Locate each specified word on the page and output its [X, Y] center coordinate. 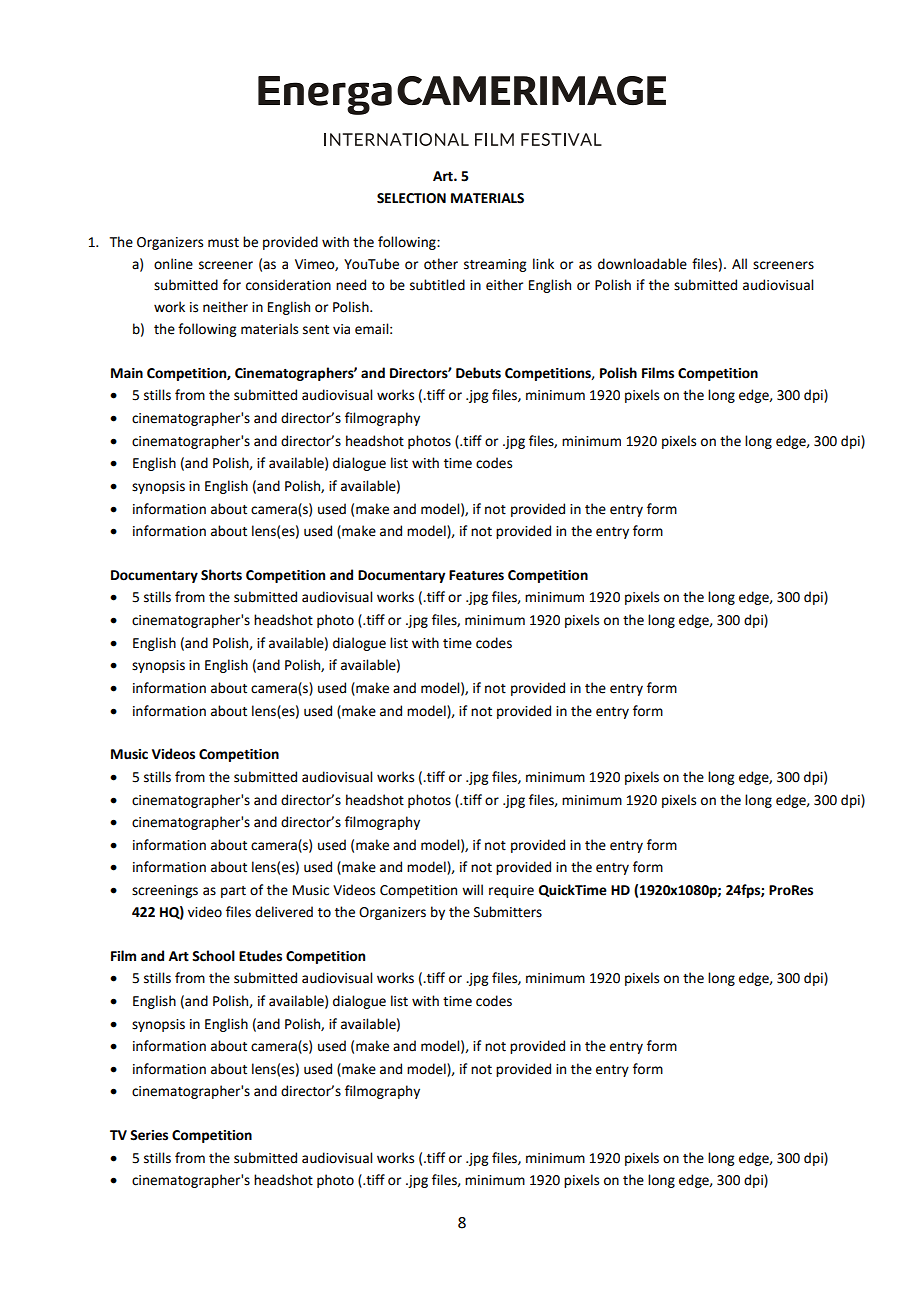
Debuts [478, 373]
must [223, 243]
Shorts [221, 575]
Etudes [260, 956]
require [511, 891]
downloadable [642, 264]
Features [476, 575]
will [472, 889]
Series [149, 1135]
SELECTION [411, 198]
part [233, 892]
